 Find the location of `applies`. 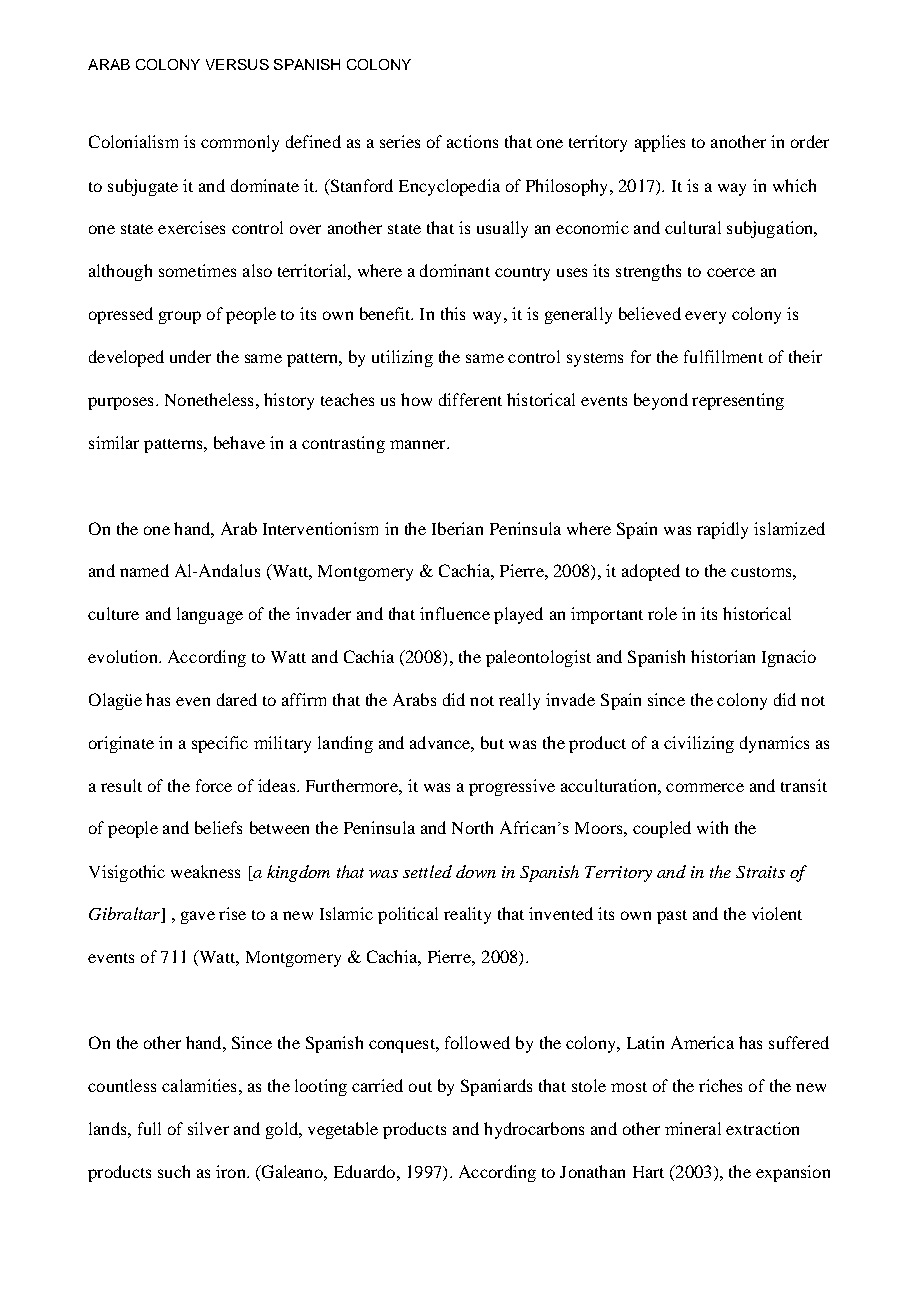

applies is located at coordinates (660, 143).
